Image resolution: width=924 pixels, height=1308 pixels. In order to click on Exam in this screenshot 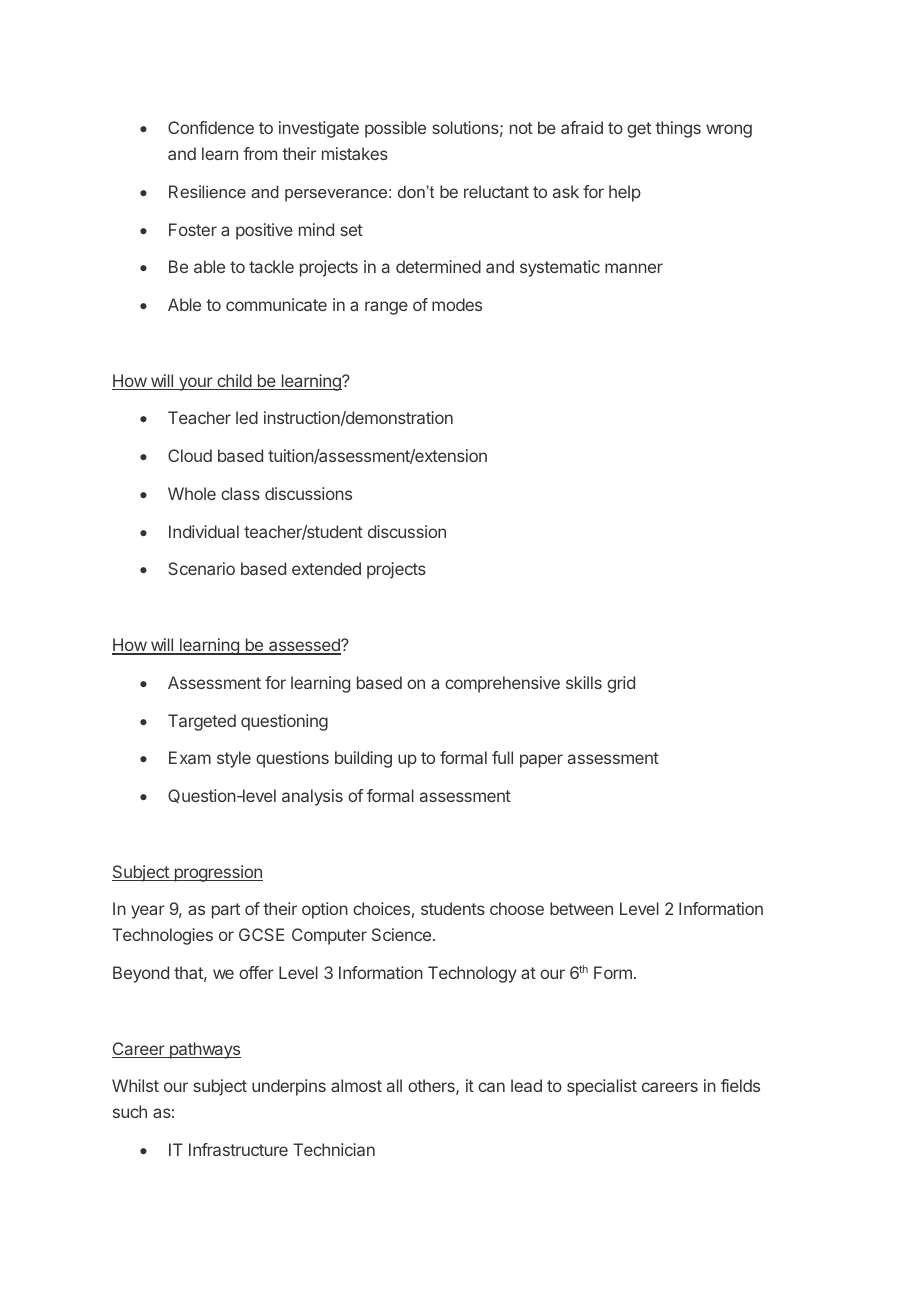, I will do `click(190, 757)`.
